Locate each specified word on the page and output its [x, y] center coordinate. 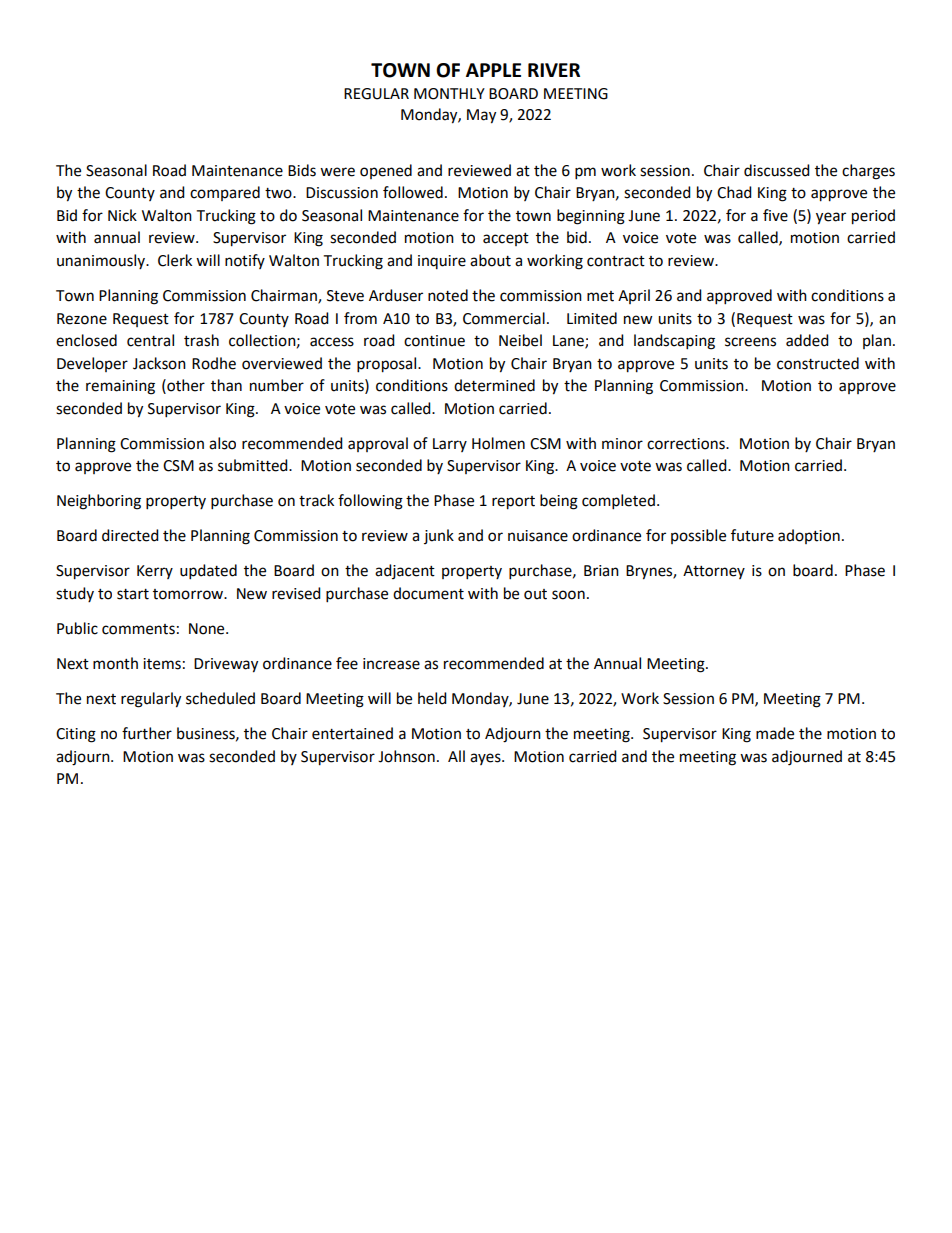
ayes [486, 759]
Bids [302, 170]
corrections [687, 444]
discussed [777, 170]
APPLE [493, 70]
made [775, 733]
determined [494, 385]
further [147, 733]
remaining [120, 387]
